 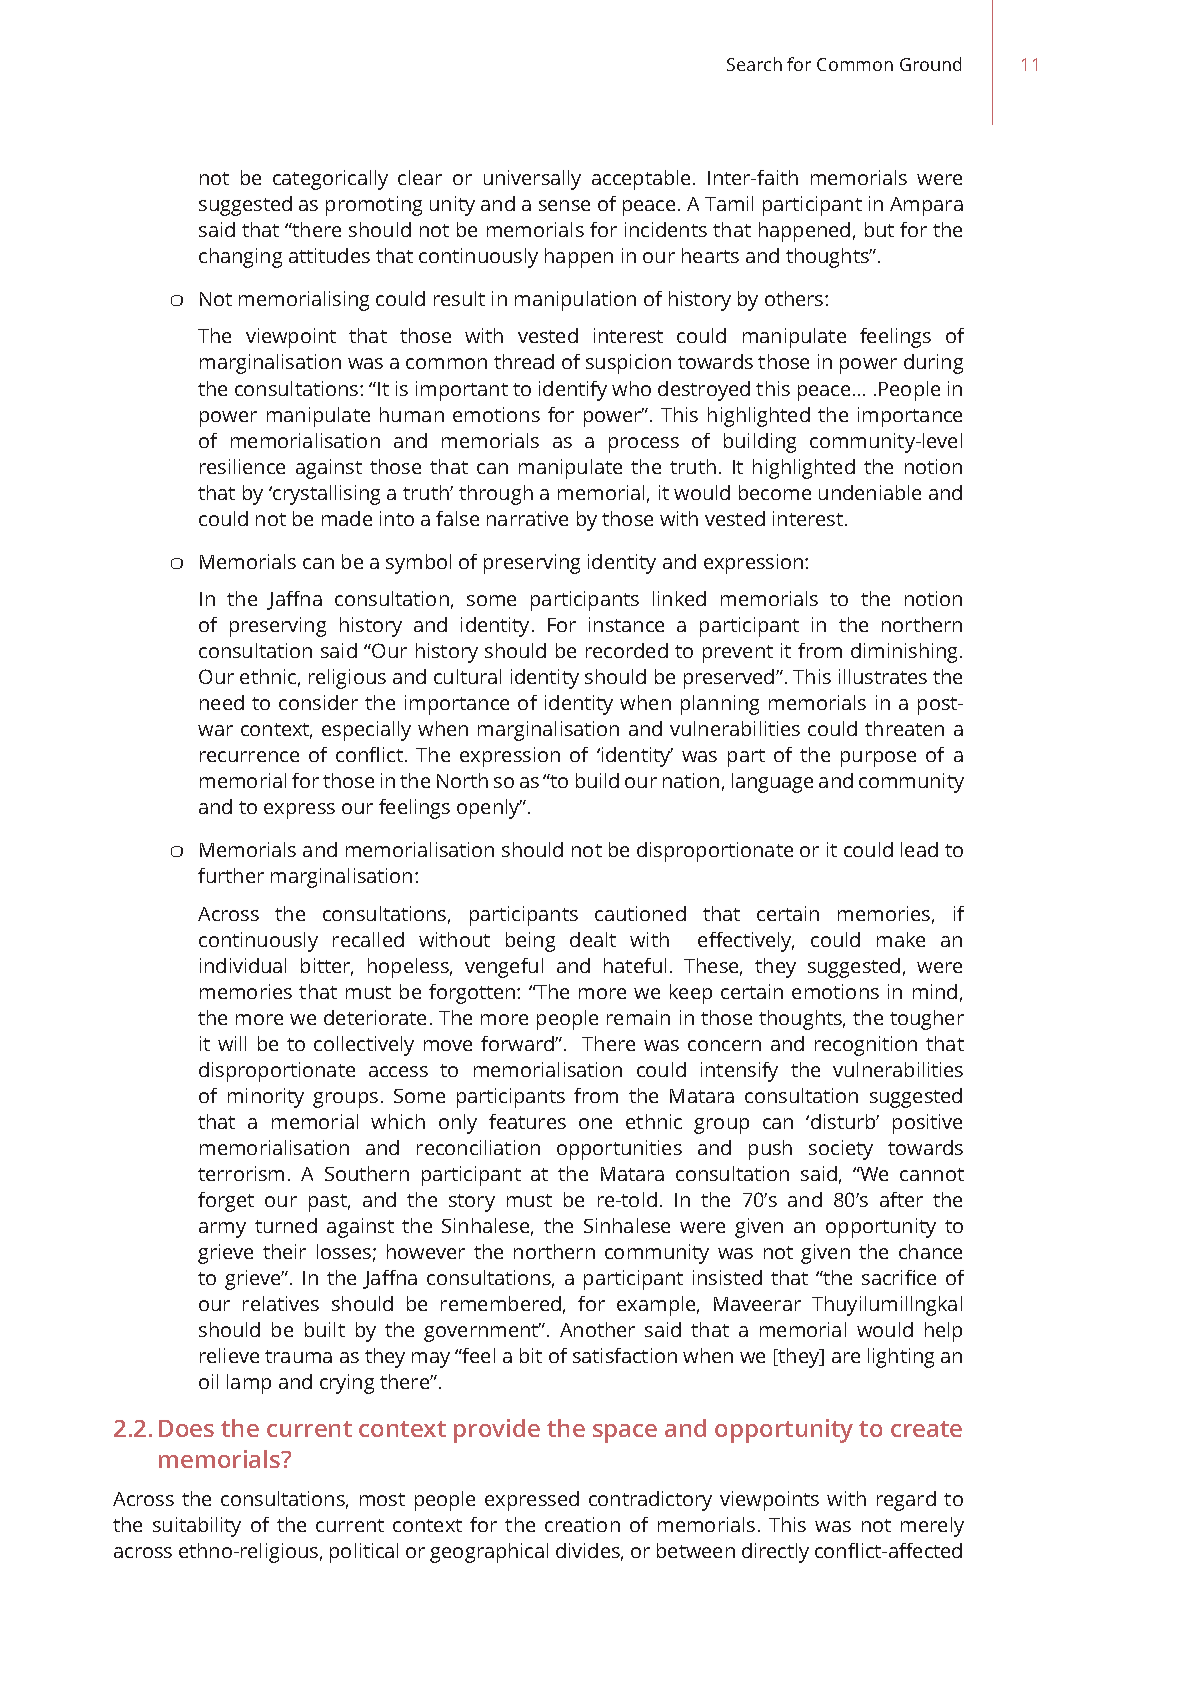 I want to click on Ground, so click(x=930, y=64).
